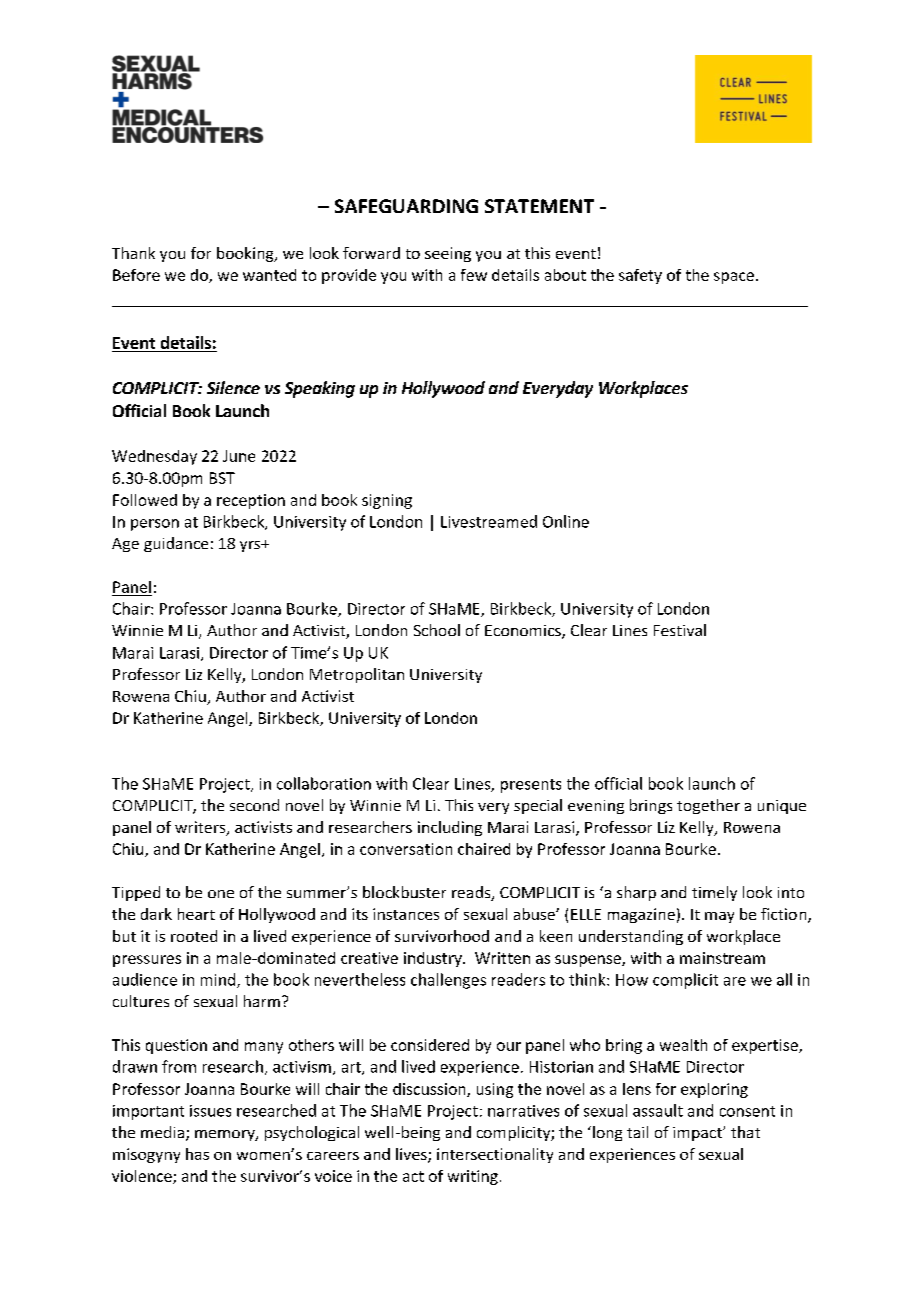 Image resolution: width=924 pixels, height=1308 pixels. What do you see at coordinates (387, 501) in the document?
I see `signing` at bounding box center [387, 501].
